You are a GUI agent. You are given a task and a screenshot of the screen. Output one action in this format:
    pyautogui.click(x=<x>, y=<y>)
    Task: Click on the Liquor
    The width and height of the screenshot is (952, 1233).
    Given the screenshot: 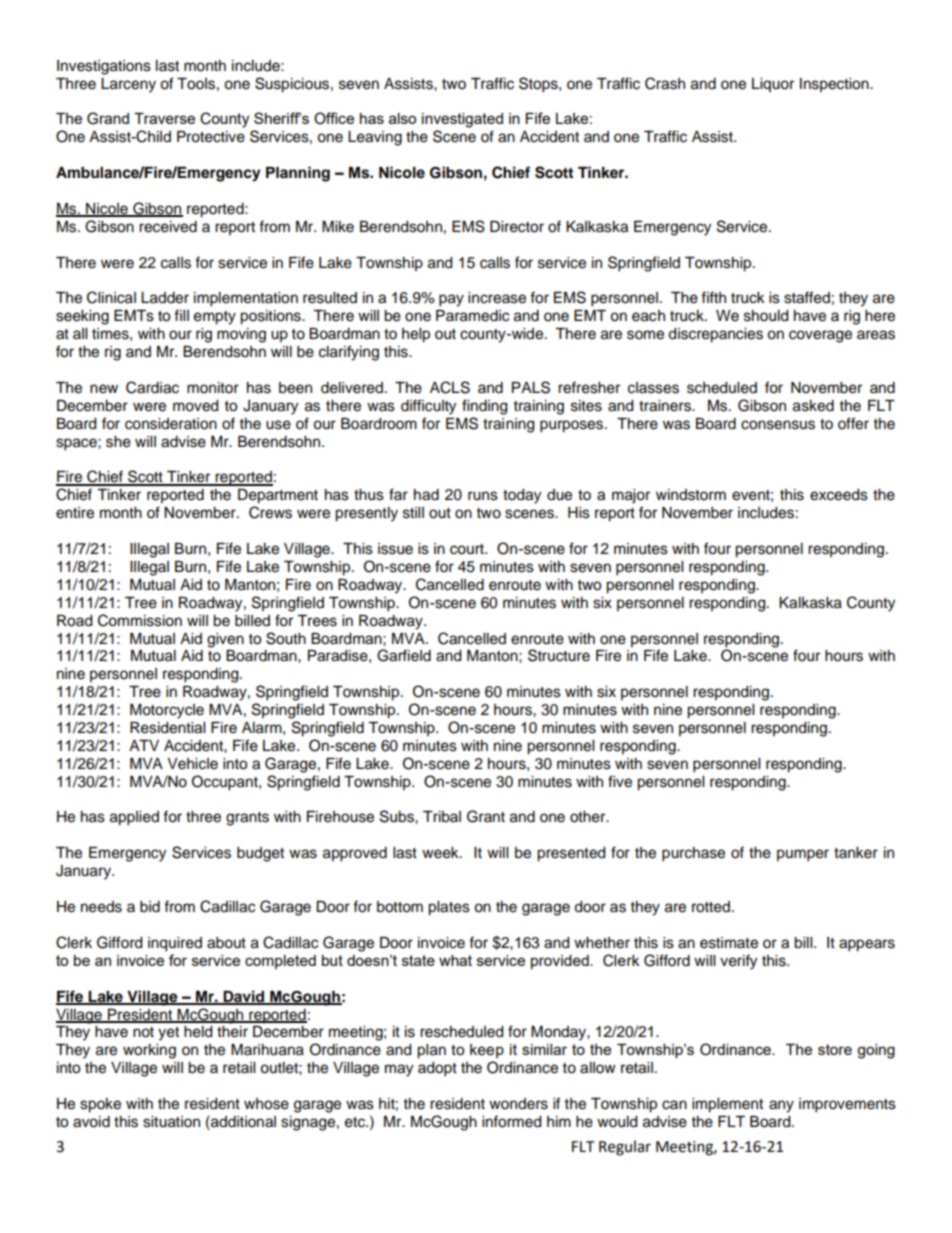 What is the action you would take?
    pyautogui.click(x=773, y=85)
